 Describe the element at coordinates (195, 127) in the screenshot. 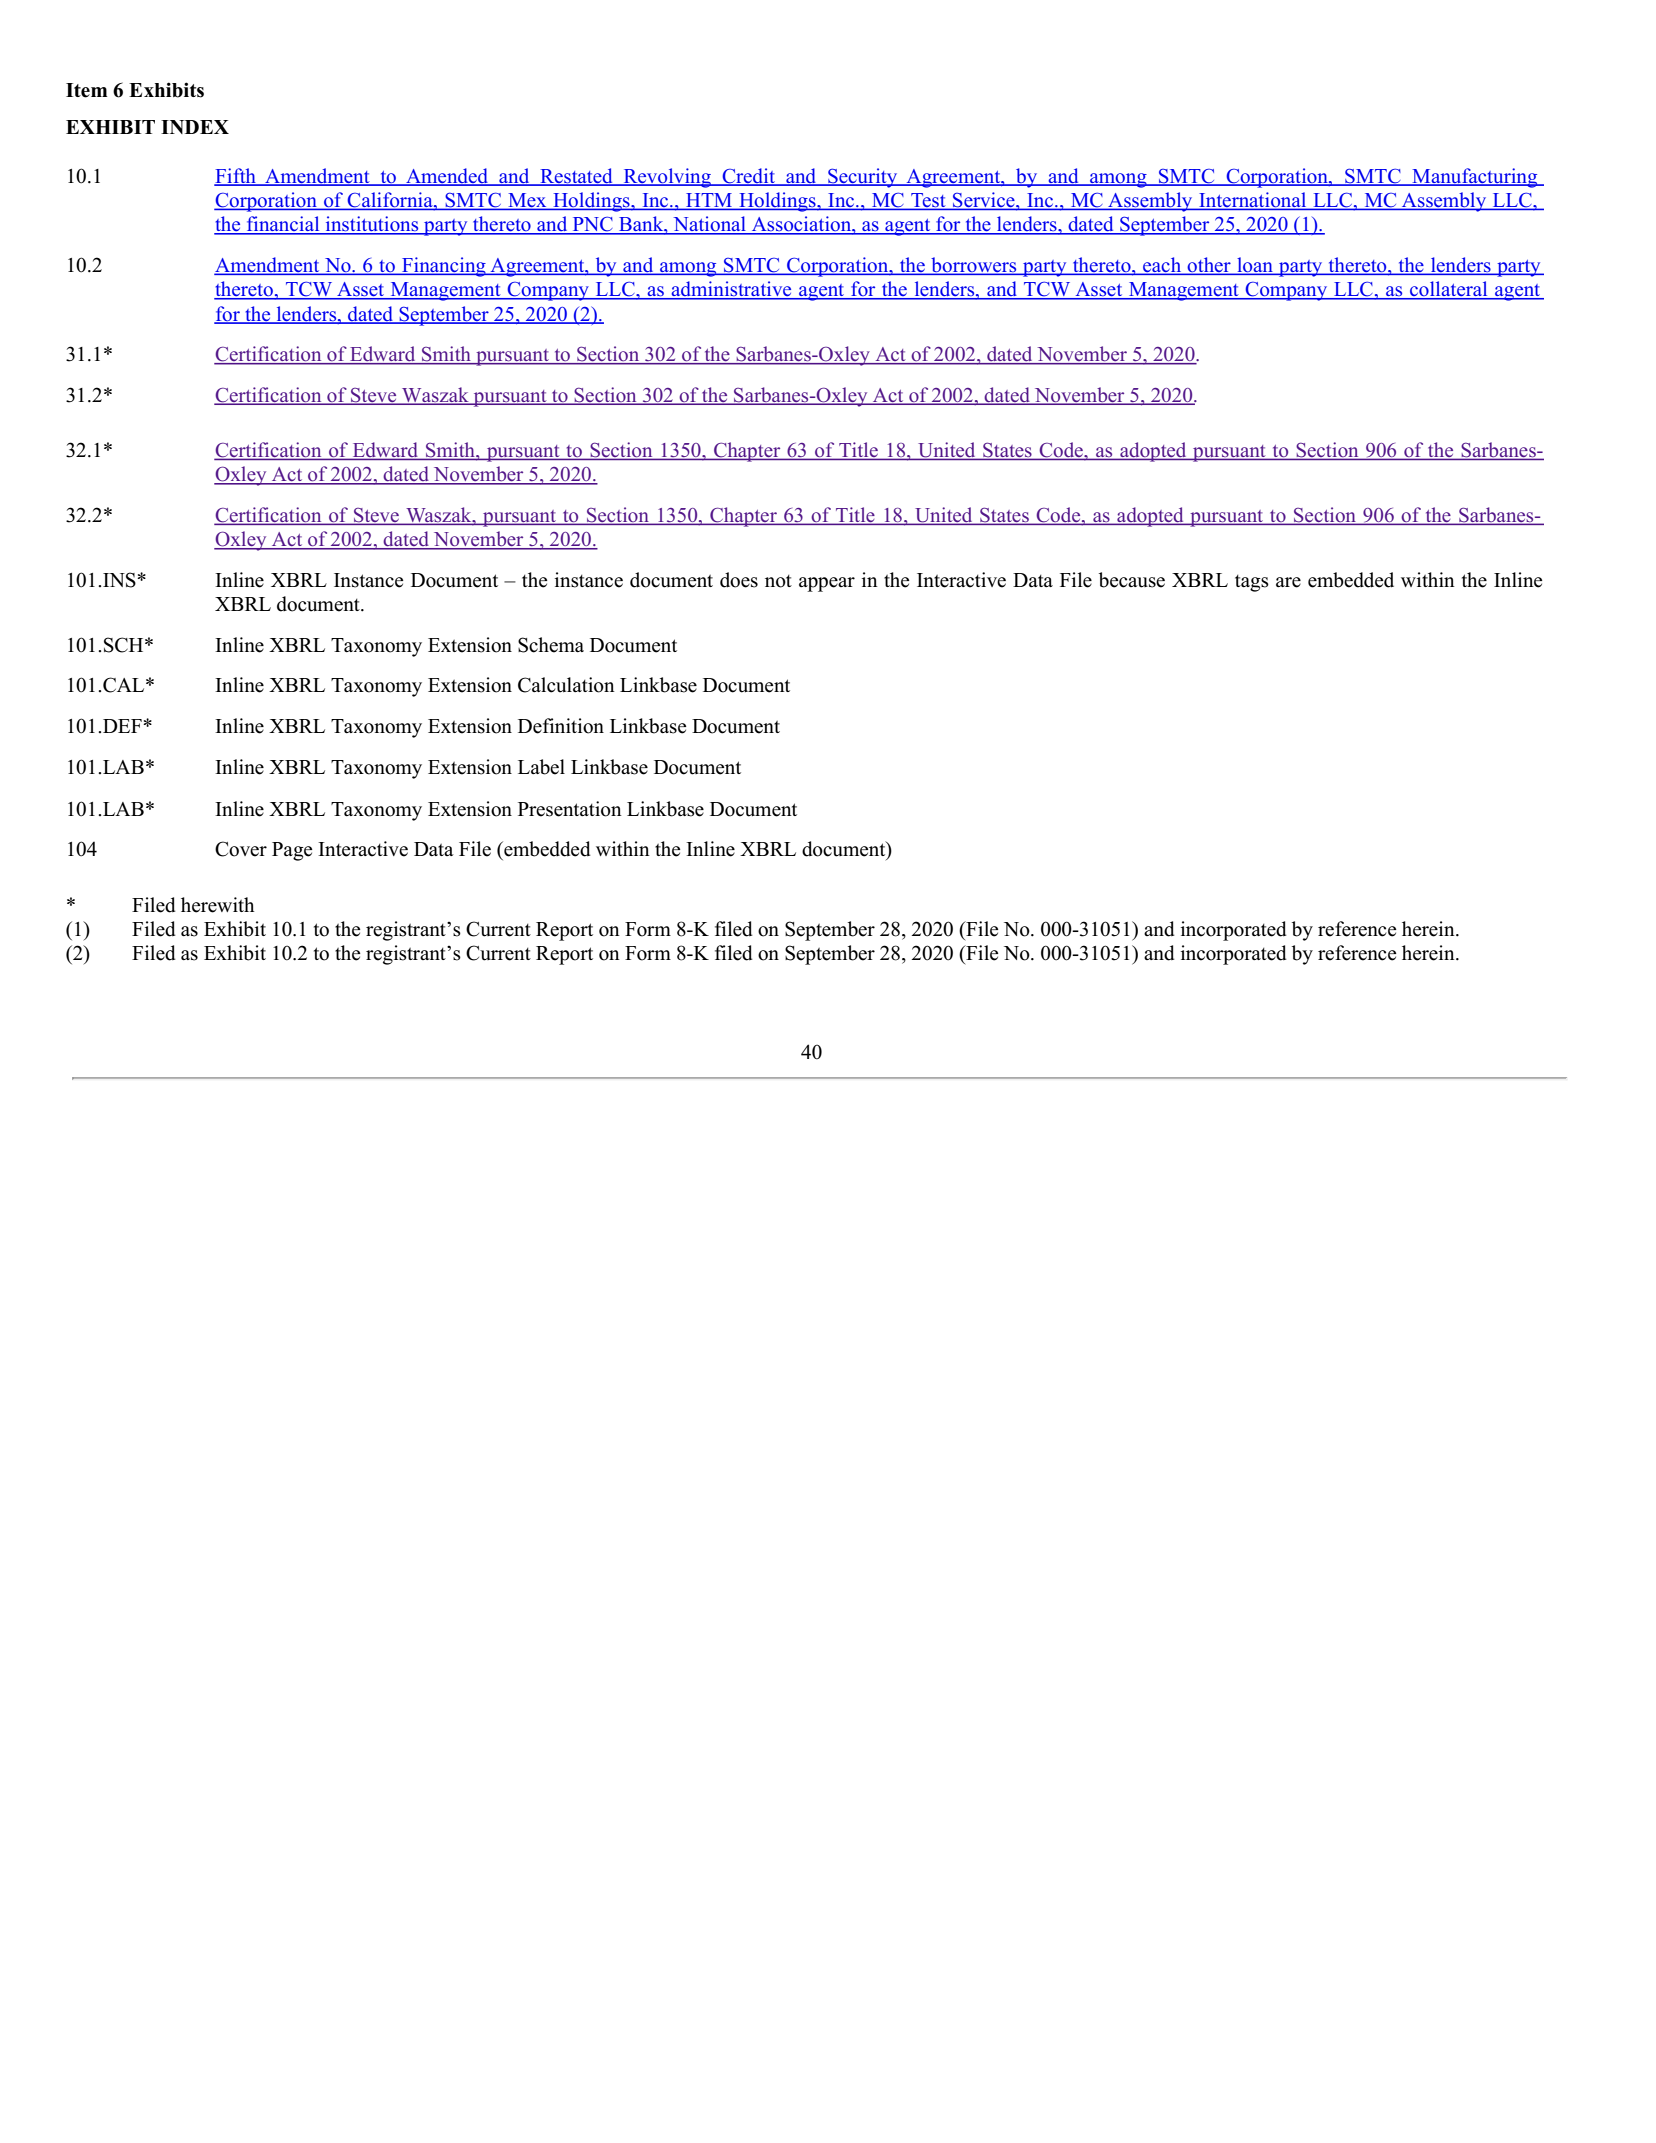

I see `INDEX` at that location.
